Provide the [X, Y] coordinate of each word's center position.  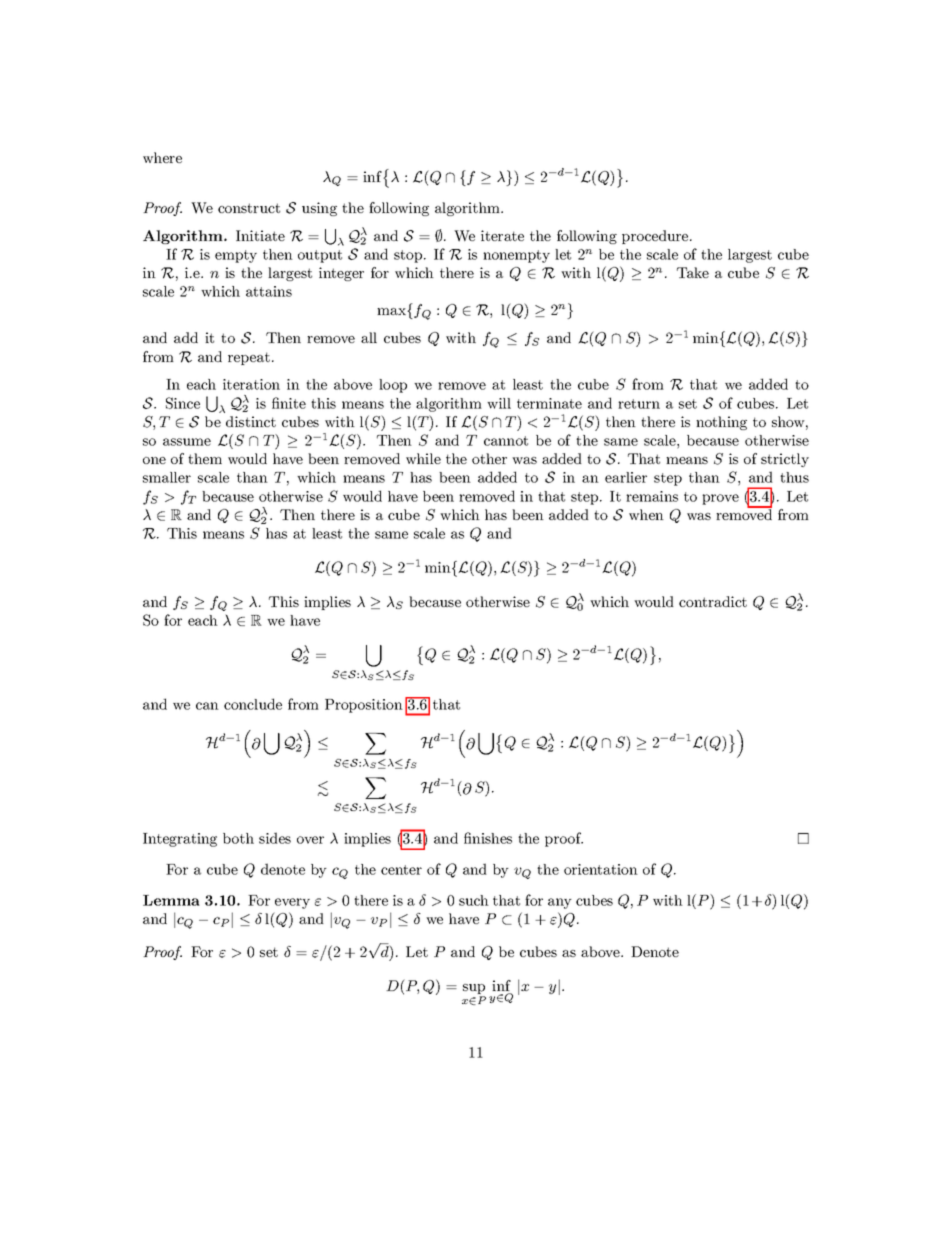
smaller [167, 477]
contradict [713, 601]
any [560, 903]
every [292, 903]
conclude [253, 704]
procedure [656, 237]
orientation [601, 869]
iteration [251, 384]
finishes [488, 838]
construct [249, 208]
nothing [721, 423]
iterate [502, 235]
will [499, 403]
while [423, 458]
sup [474, 990]
